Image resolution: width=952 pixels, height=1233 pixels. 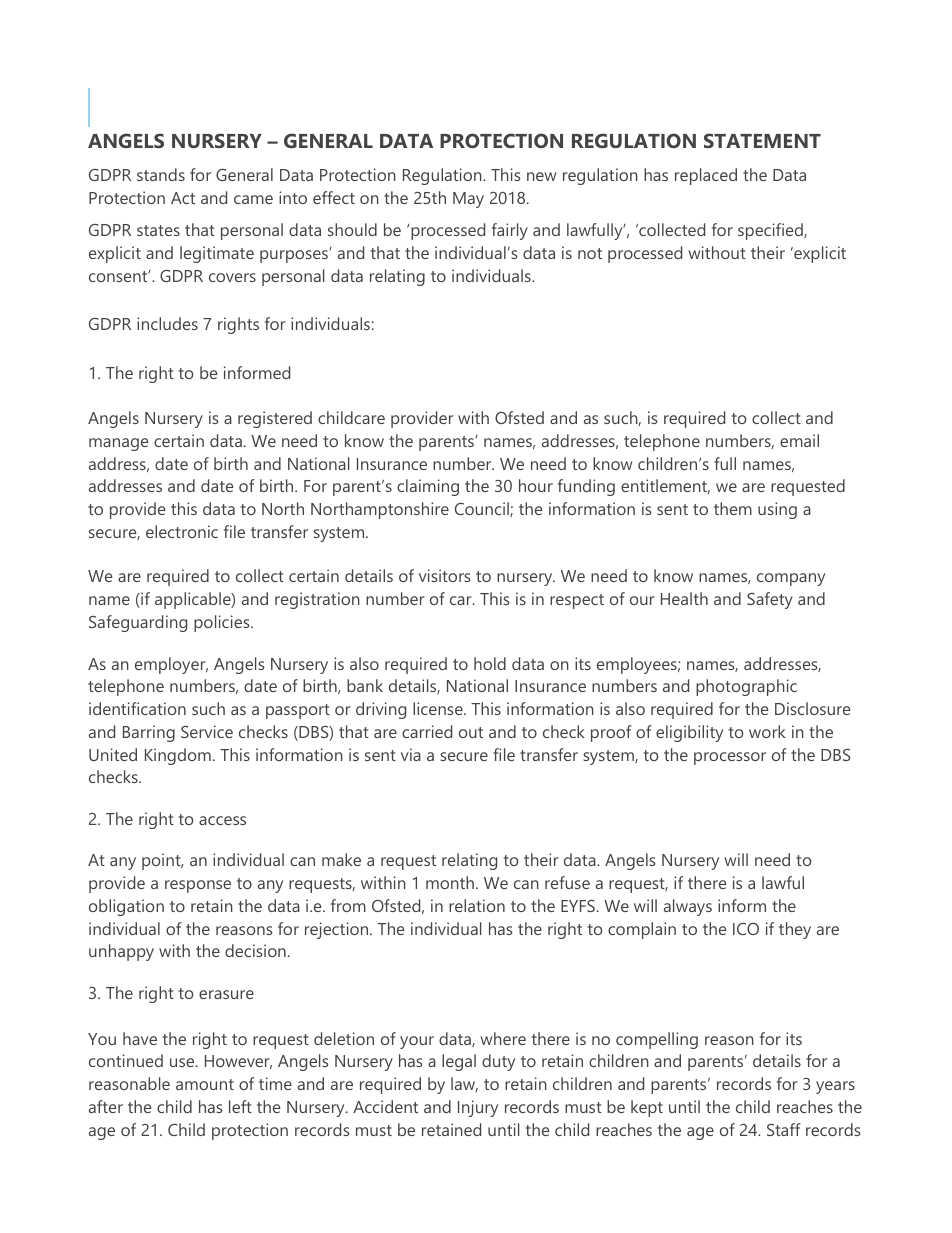 What do you see at coordinates (222, 820) in the document?
I see `access` at bounding box center [222, 820].
